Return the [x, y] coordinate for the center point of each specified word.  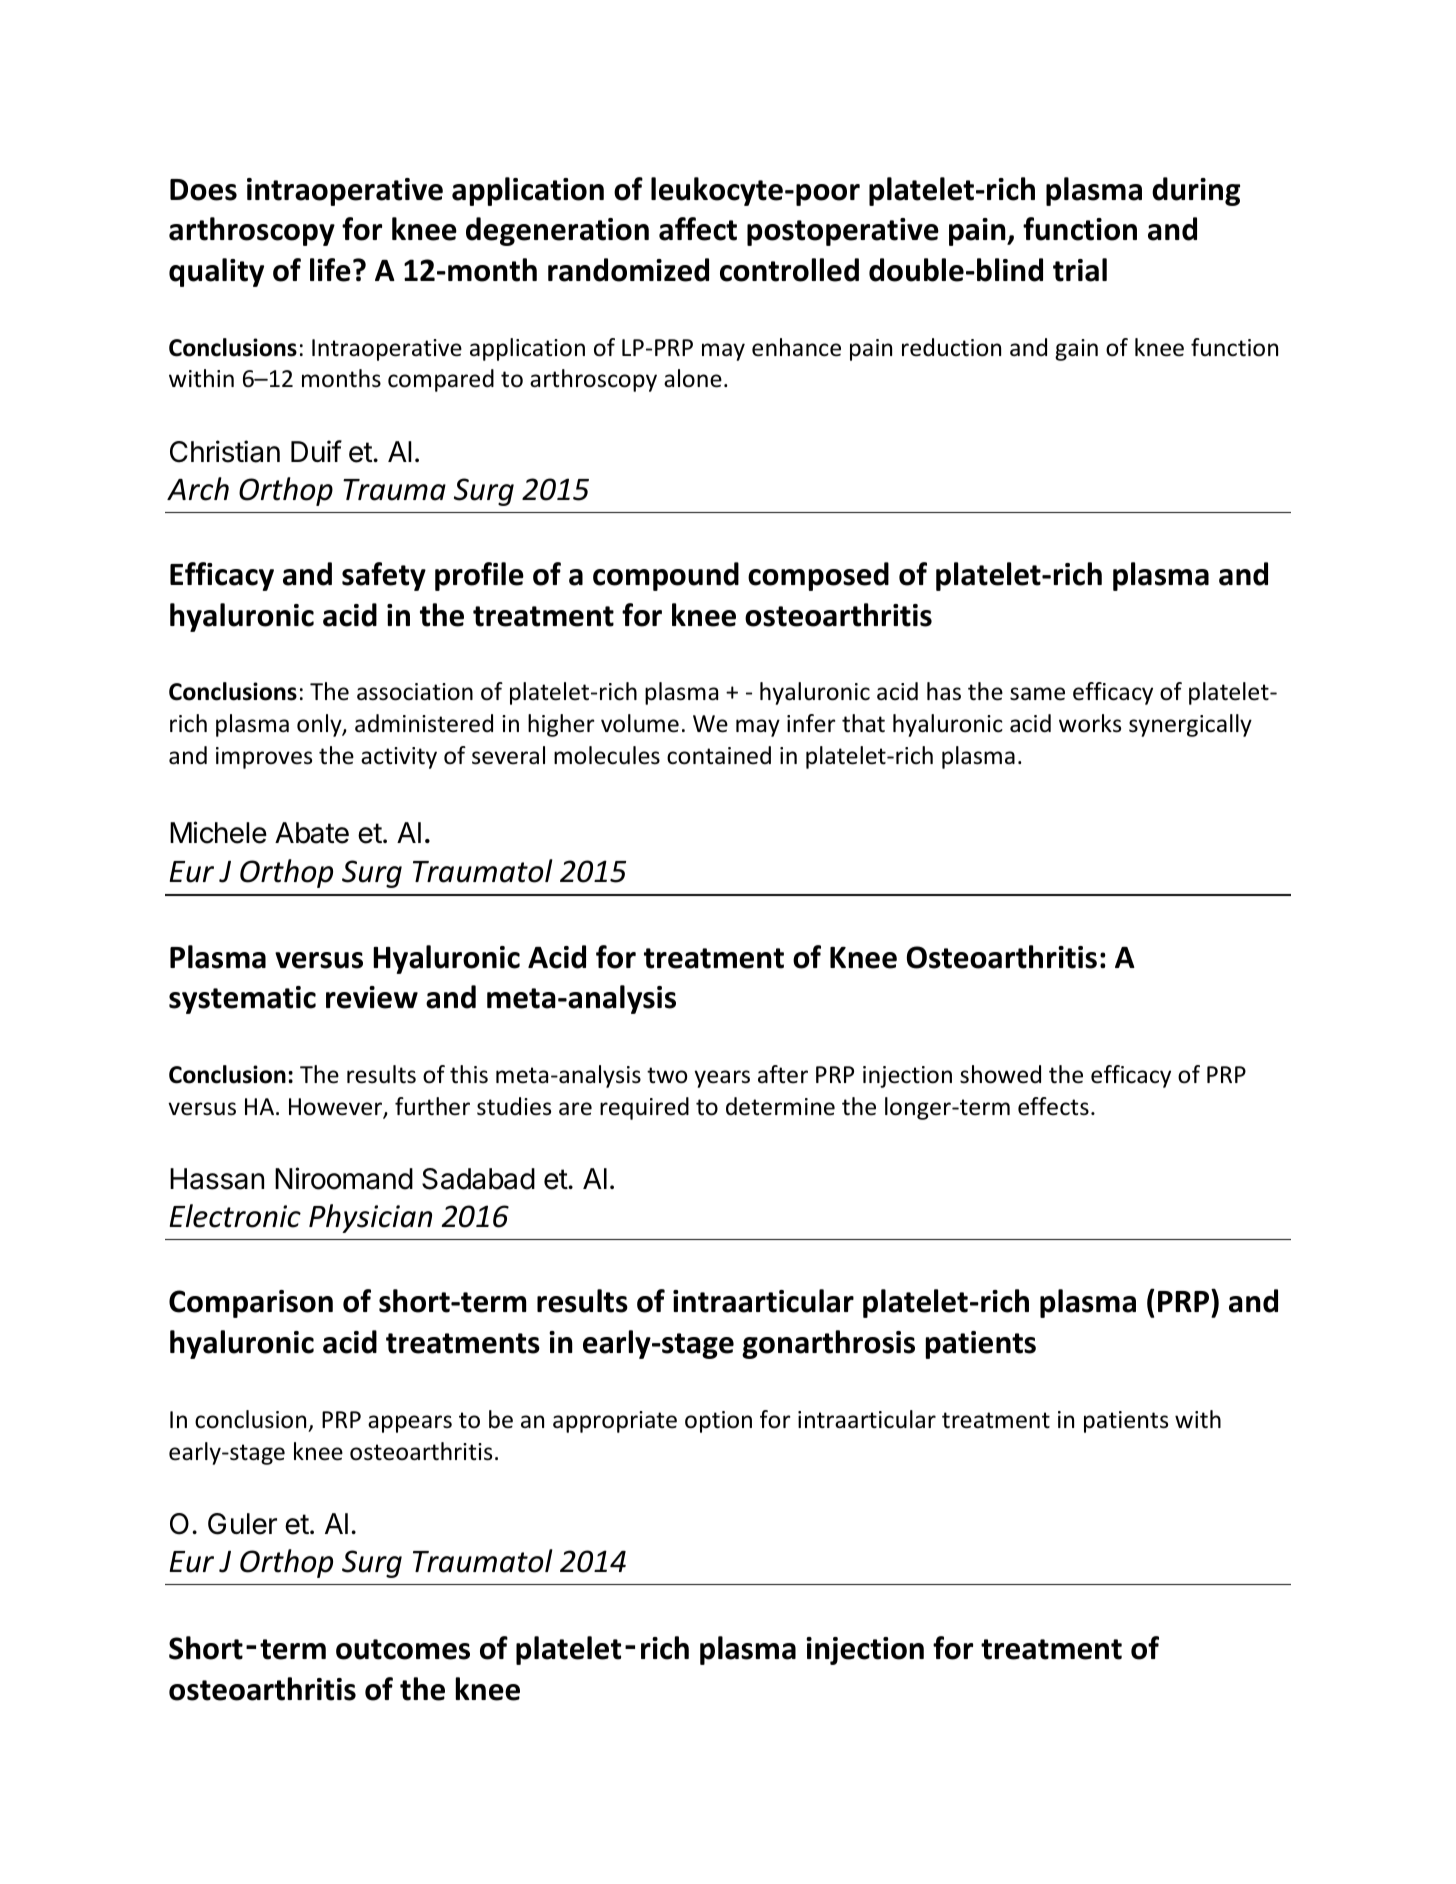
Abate [312, 833]
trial [1080, 270]
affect [698, 229]
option [718, 1422]
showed [1000, 1074]
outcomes [403, 1649]
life [330, 270]
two [667, 1075]
